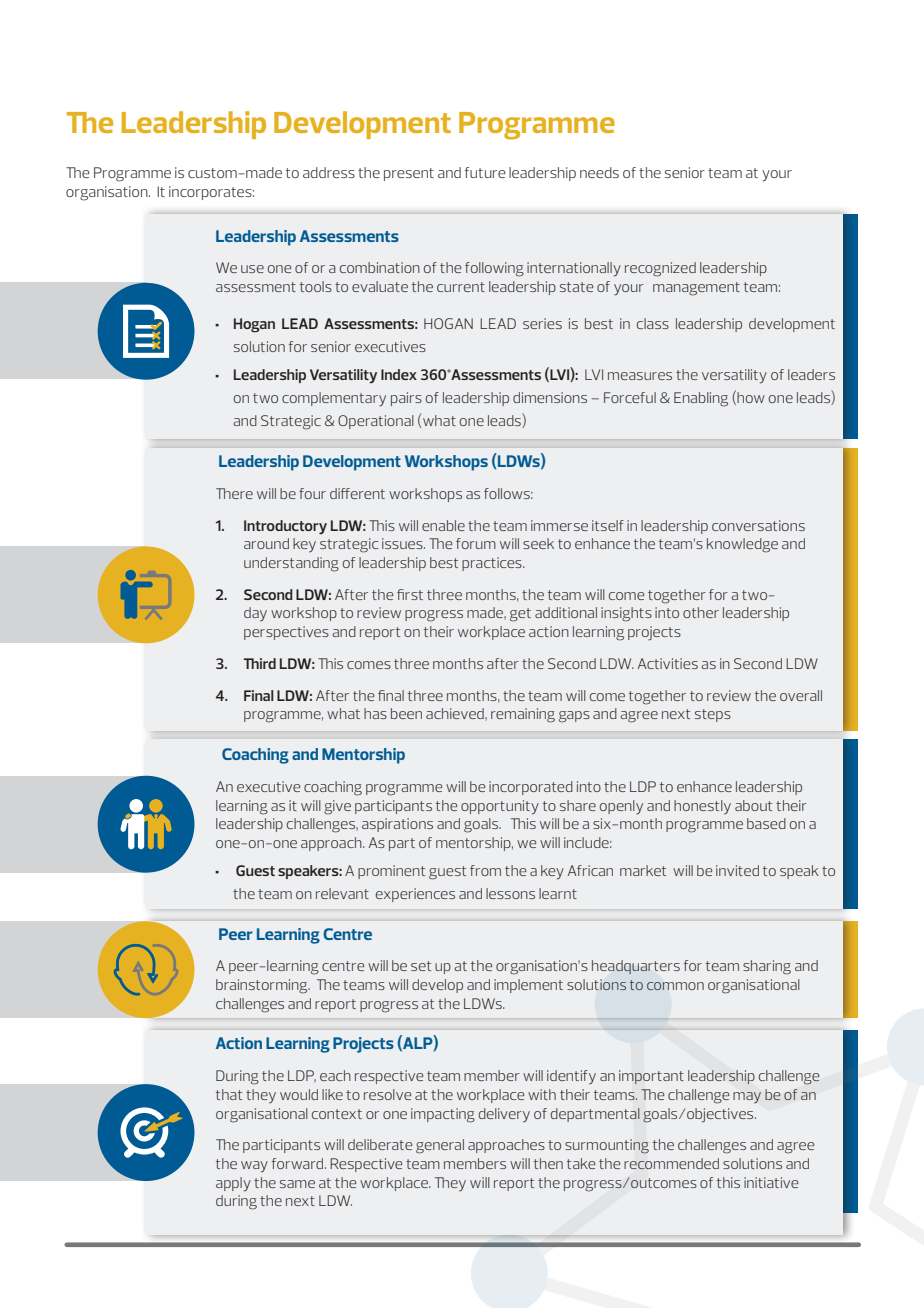 Image resolution: width=924 pixels, height=1308 pixels. What do you see at coordinates (701, 399) in the screenshot?
I see `Enabling` at bounding box center [701, 399].
